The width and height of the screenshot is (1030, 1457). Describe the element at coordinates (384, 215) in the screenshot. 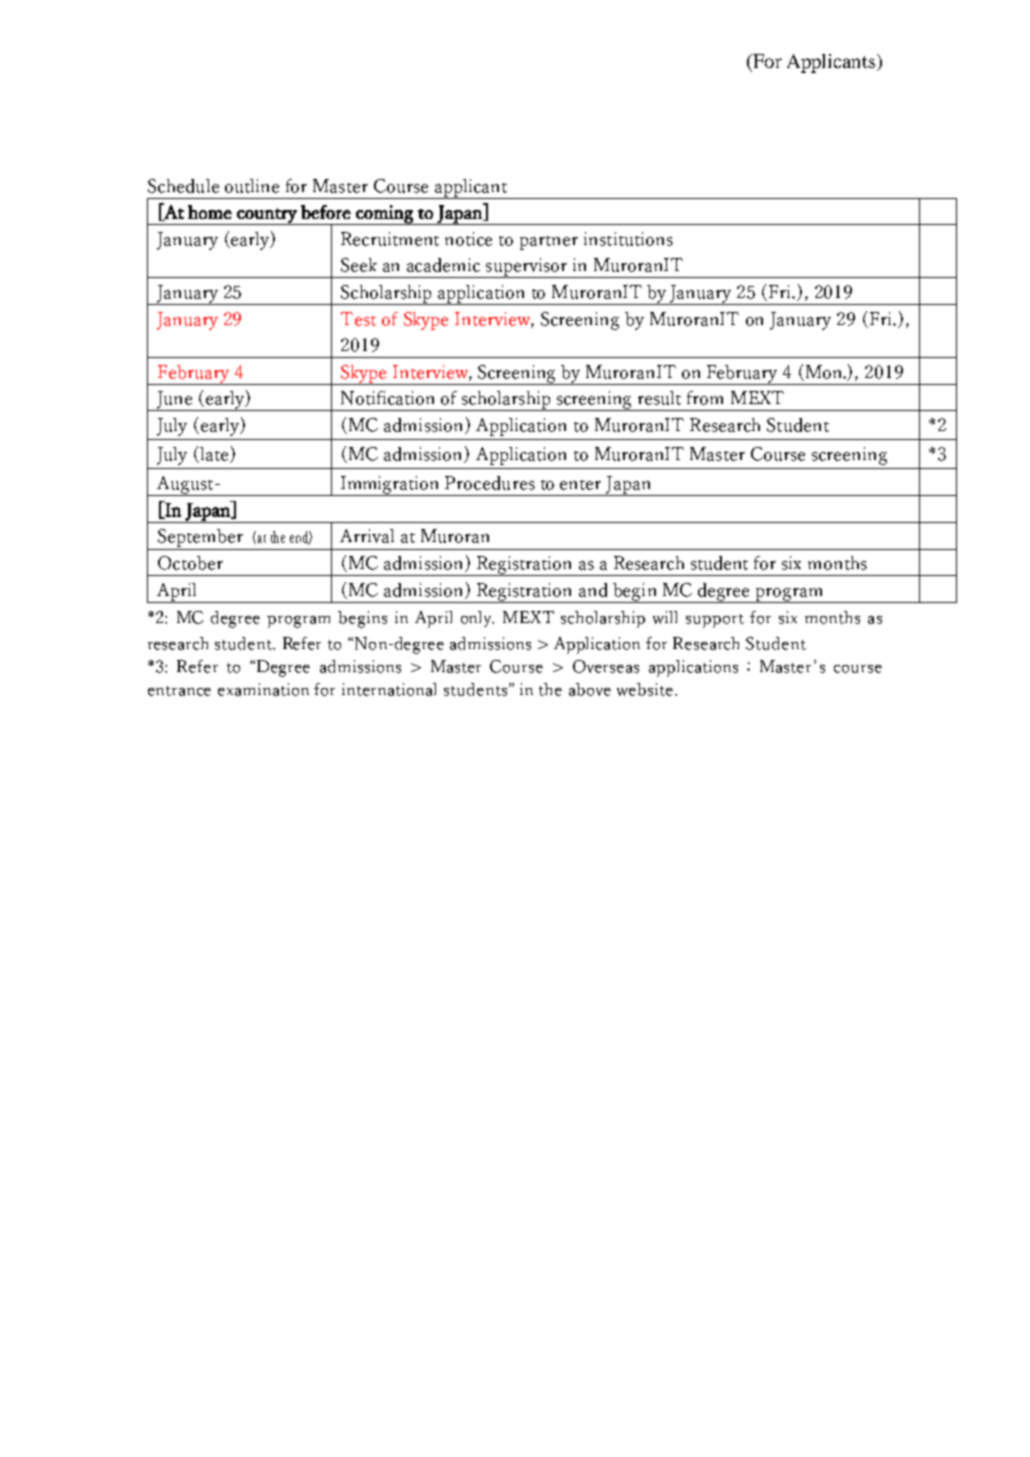

I see `coming` at that location.
